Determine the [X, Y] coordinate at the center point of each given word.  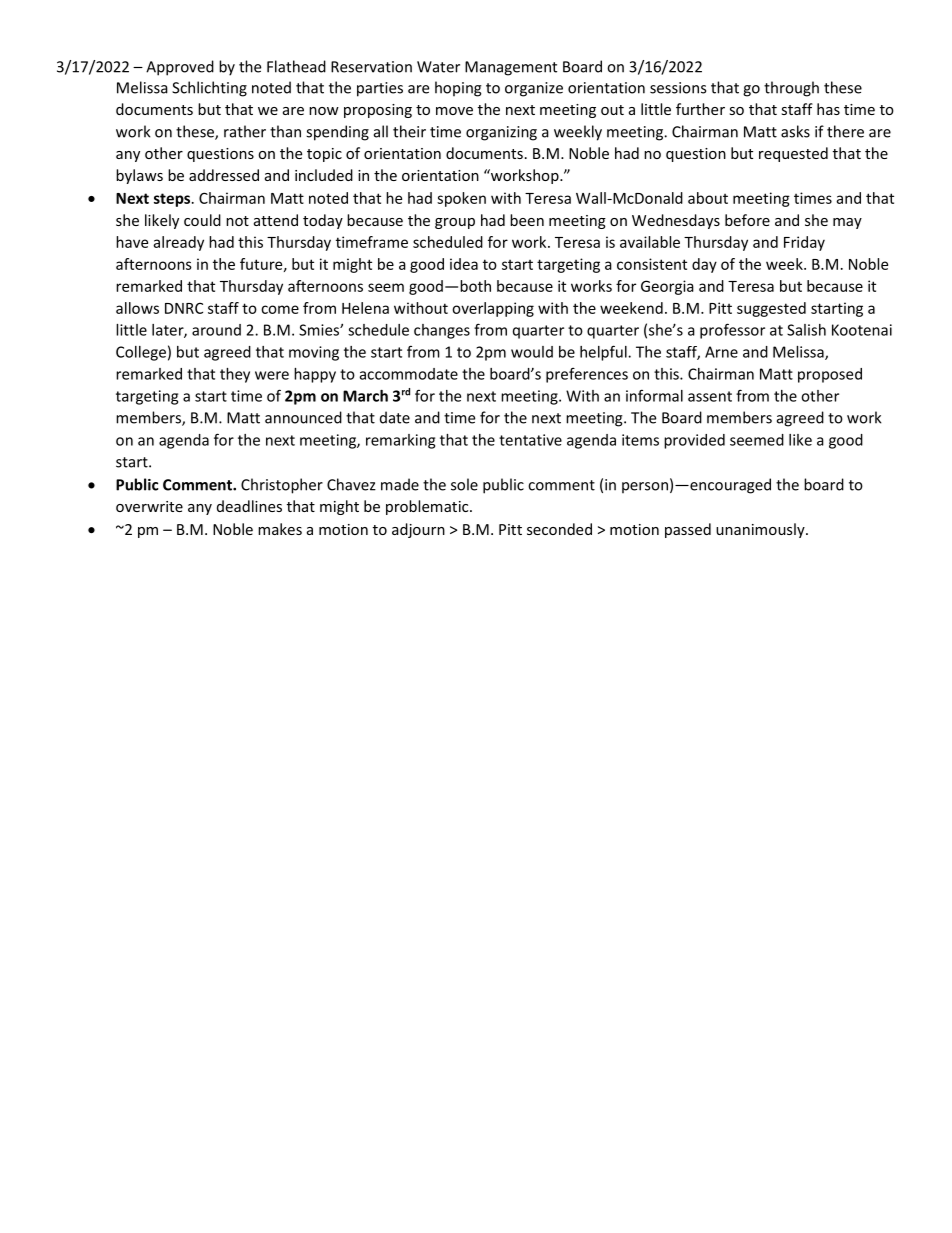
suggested [771, 309]
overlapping [493, 309]
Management [511, 68]
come [280, 309]
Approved [180, 68]
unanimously [761, 530]
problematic [428, 507]
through [791, 89]
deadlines [249, 506]
